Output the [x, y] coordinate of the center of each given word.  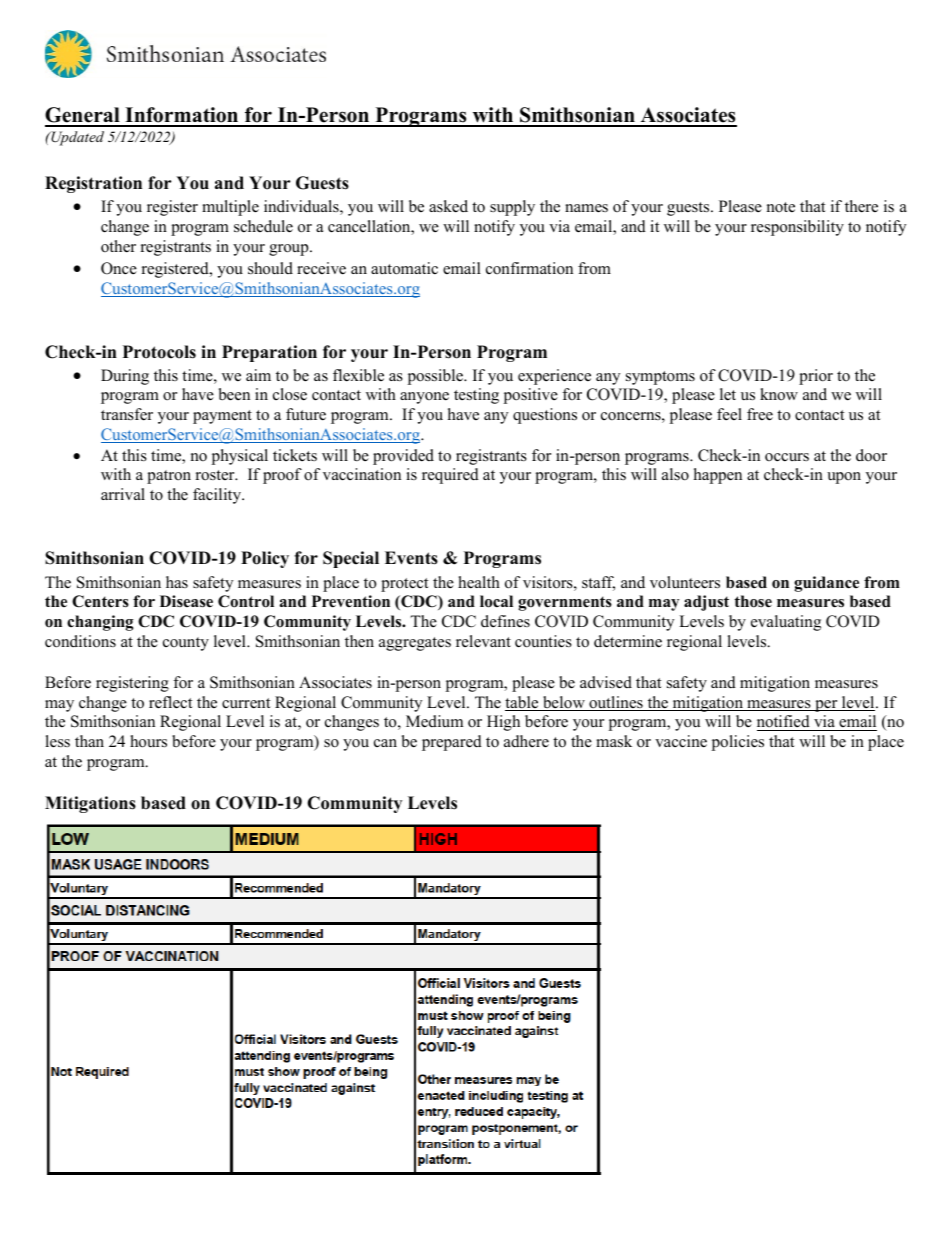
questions [545, 416]
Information [182, 116]
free [760, 414]
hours [148, 741]
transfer [127, 414]
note [781, 207]
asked [448, 206]
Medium [434, 721]
